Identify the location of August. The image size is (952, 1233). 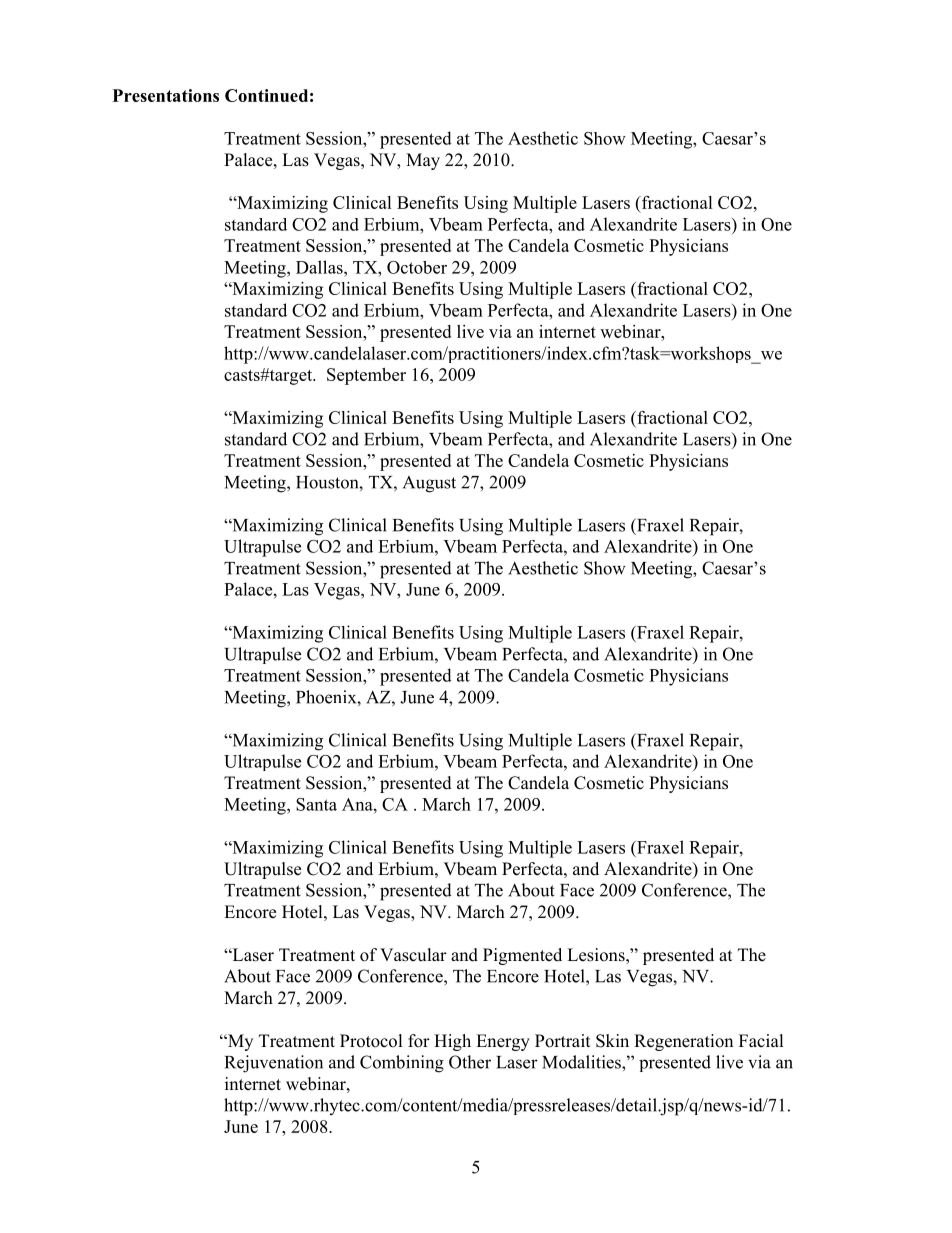
(429, 484).
